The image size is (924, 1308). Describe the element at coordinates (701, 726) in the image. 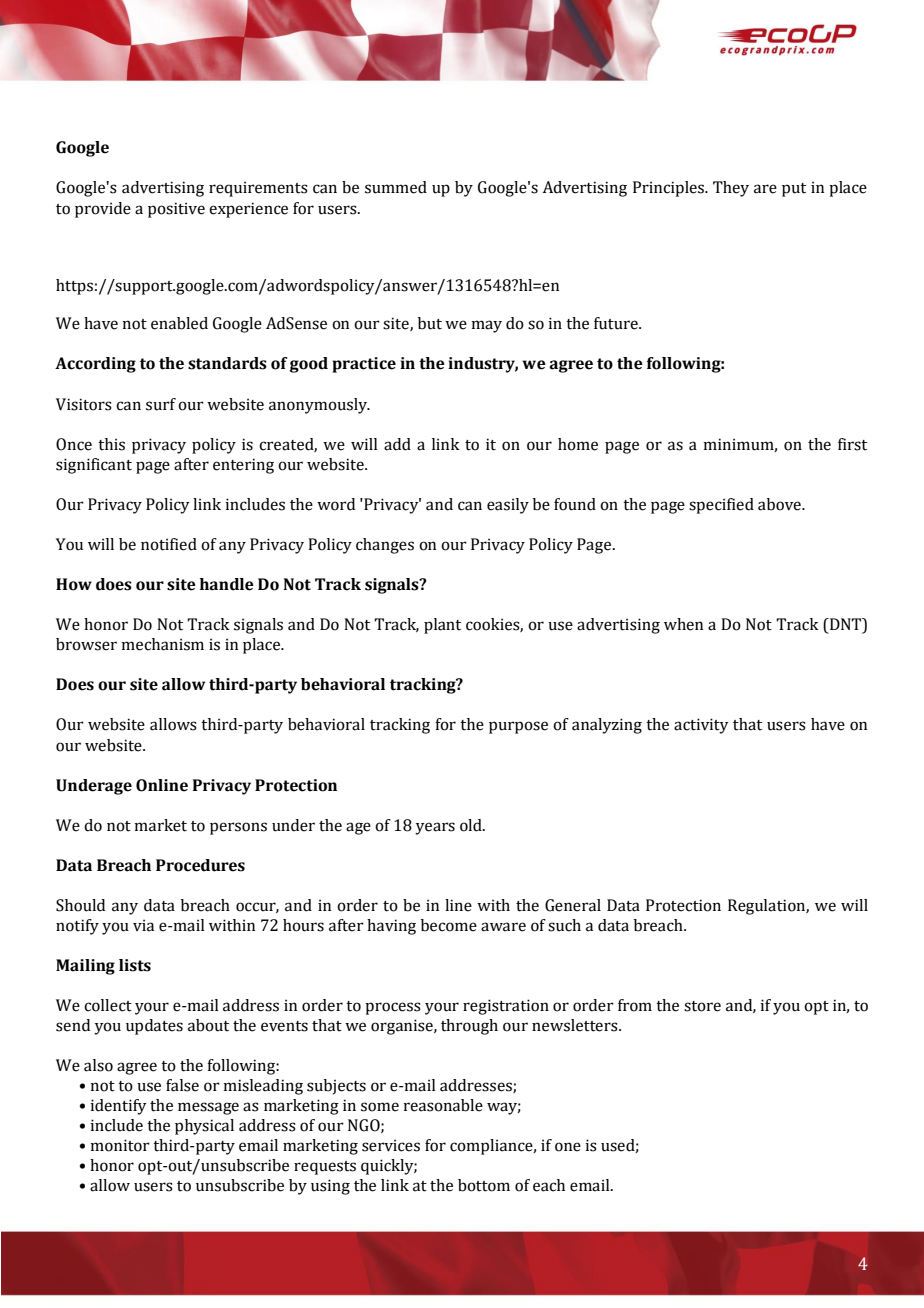

I see `activity` at that location.
